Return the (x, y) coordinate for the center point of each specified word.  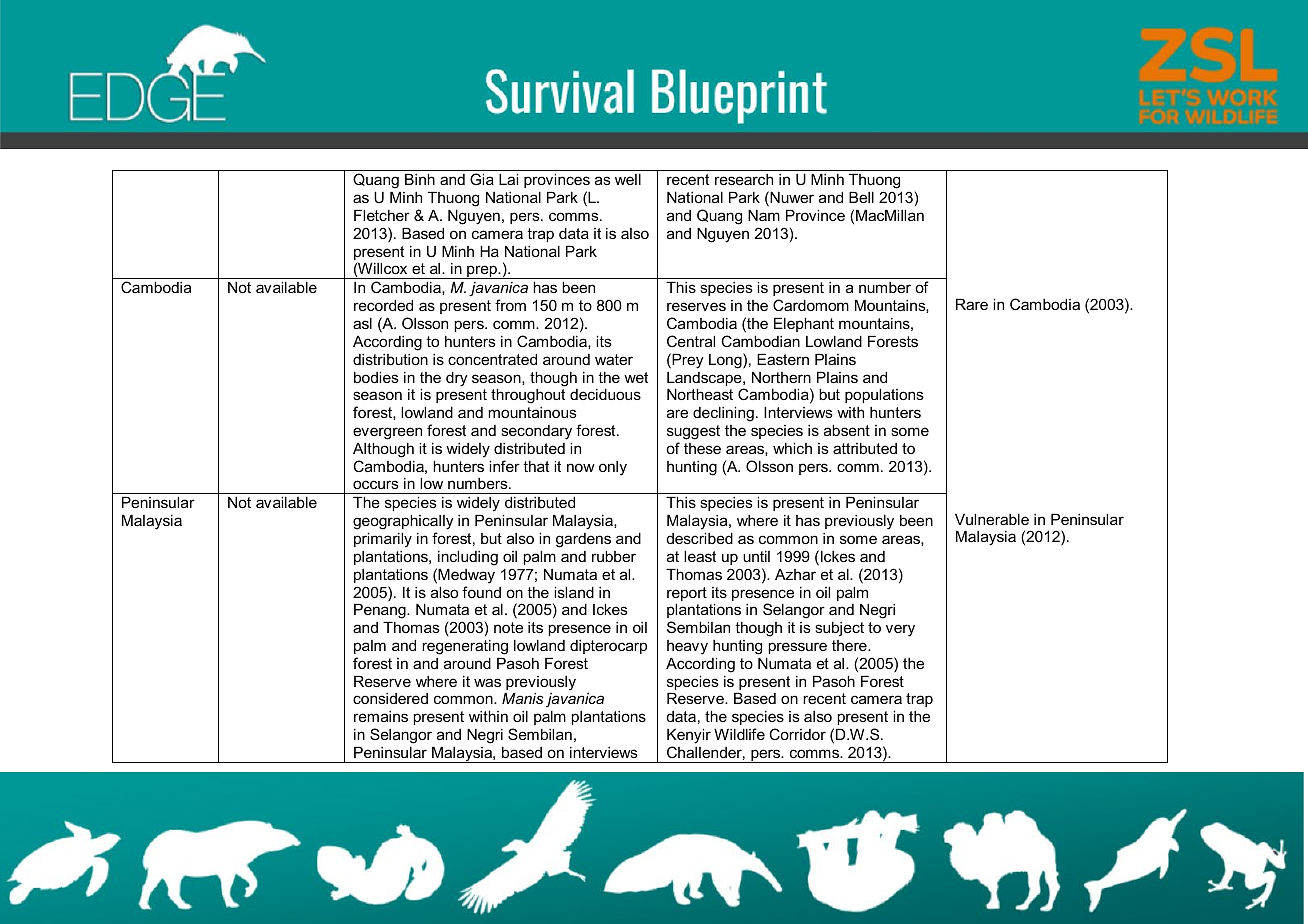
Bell (861, 197)
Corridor (797, 734)
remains (381, 716)
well (628, 179)
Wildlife (739, 734)
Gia (482, 179)
